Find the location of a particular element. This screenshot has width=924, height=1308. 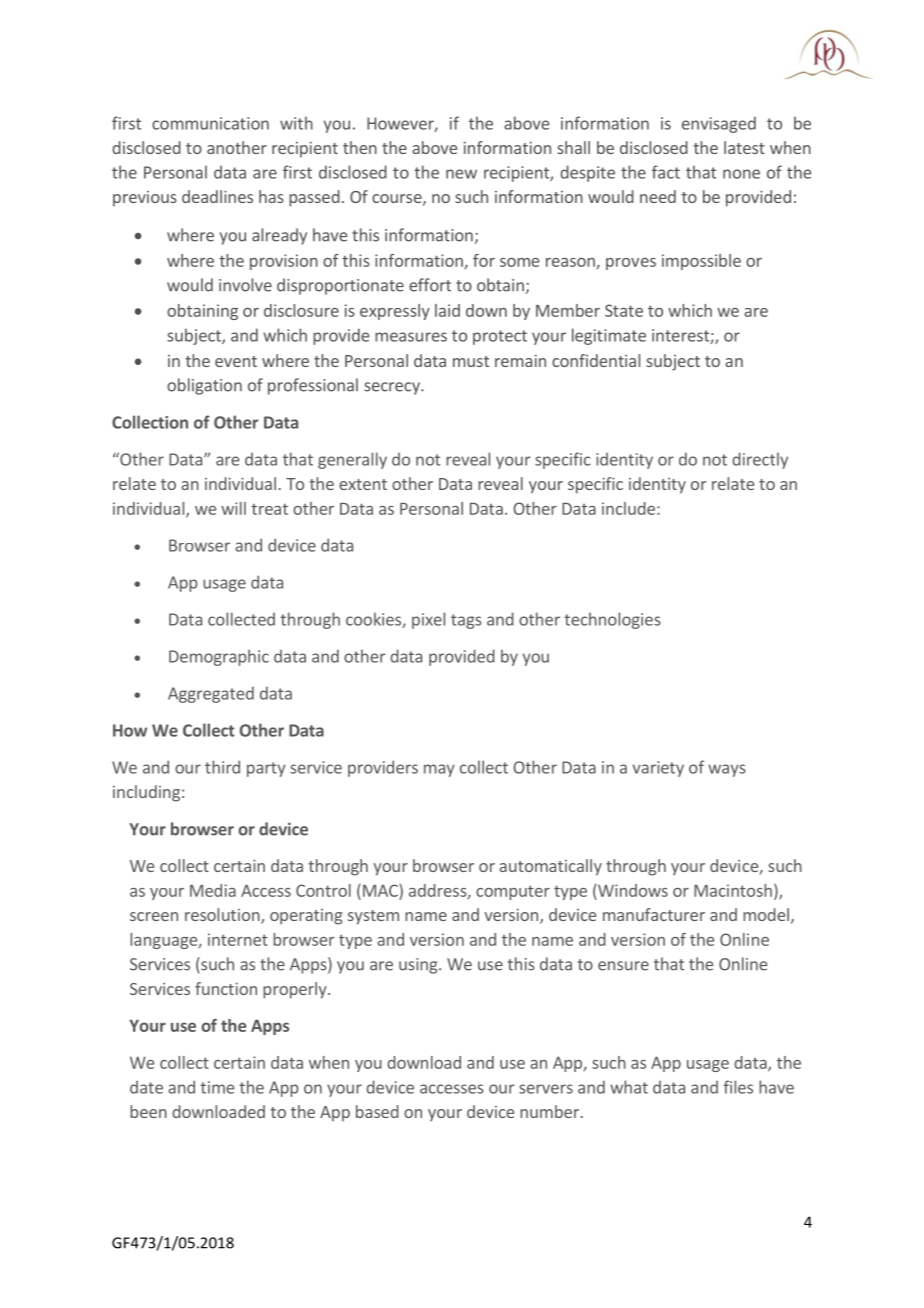

confidential is located at coordinates (596, 360).
